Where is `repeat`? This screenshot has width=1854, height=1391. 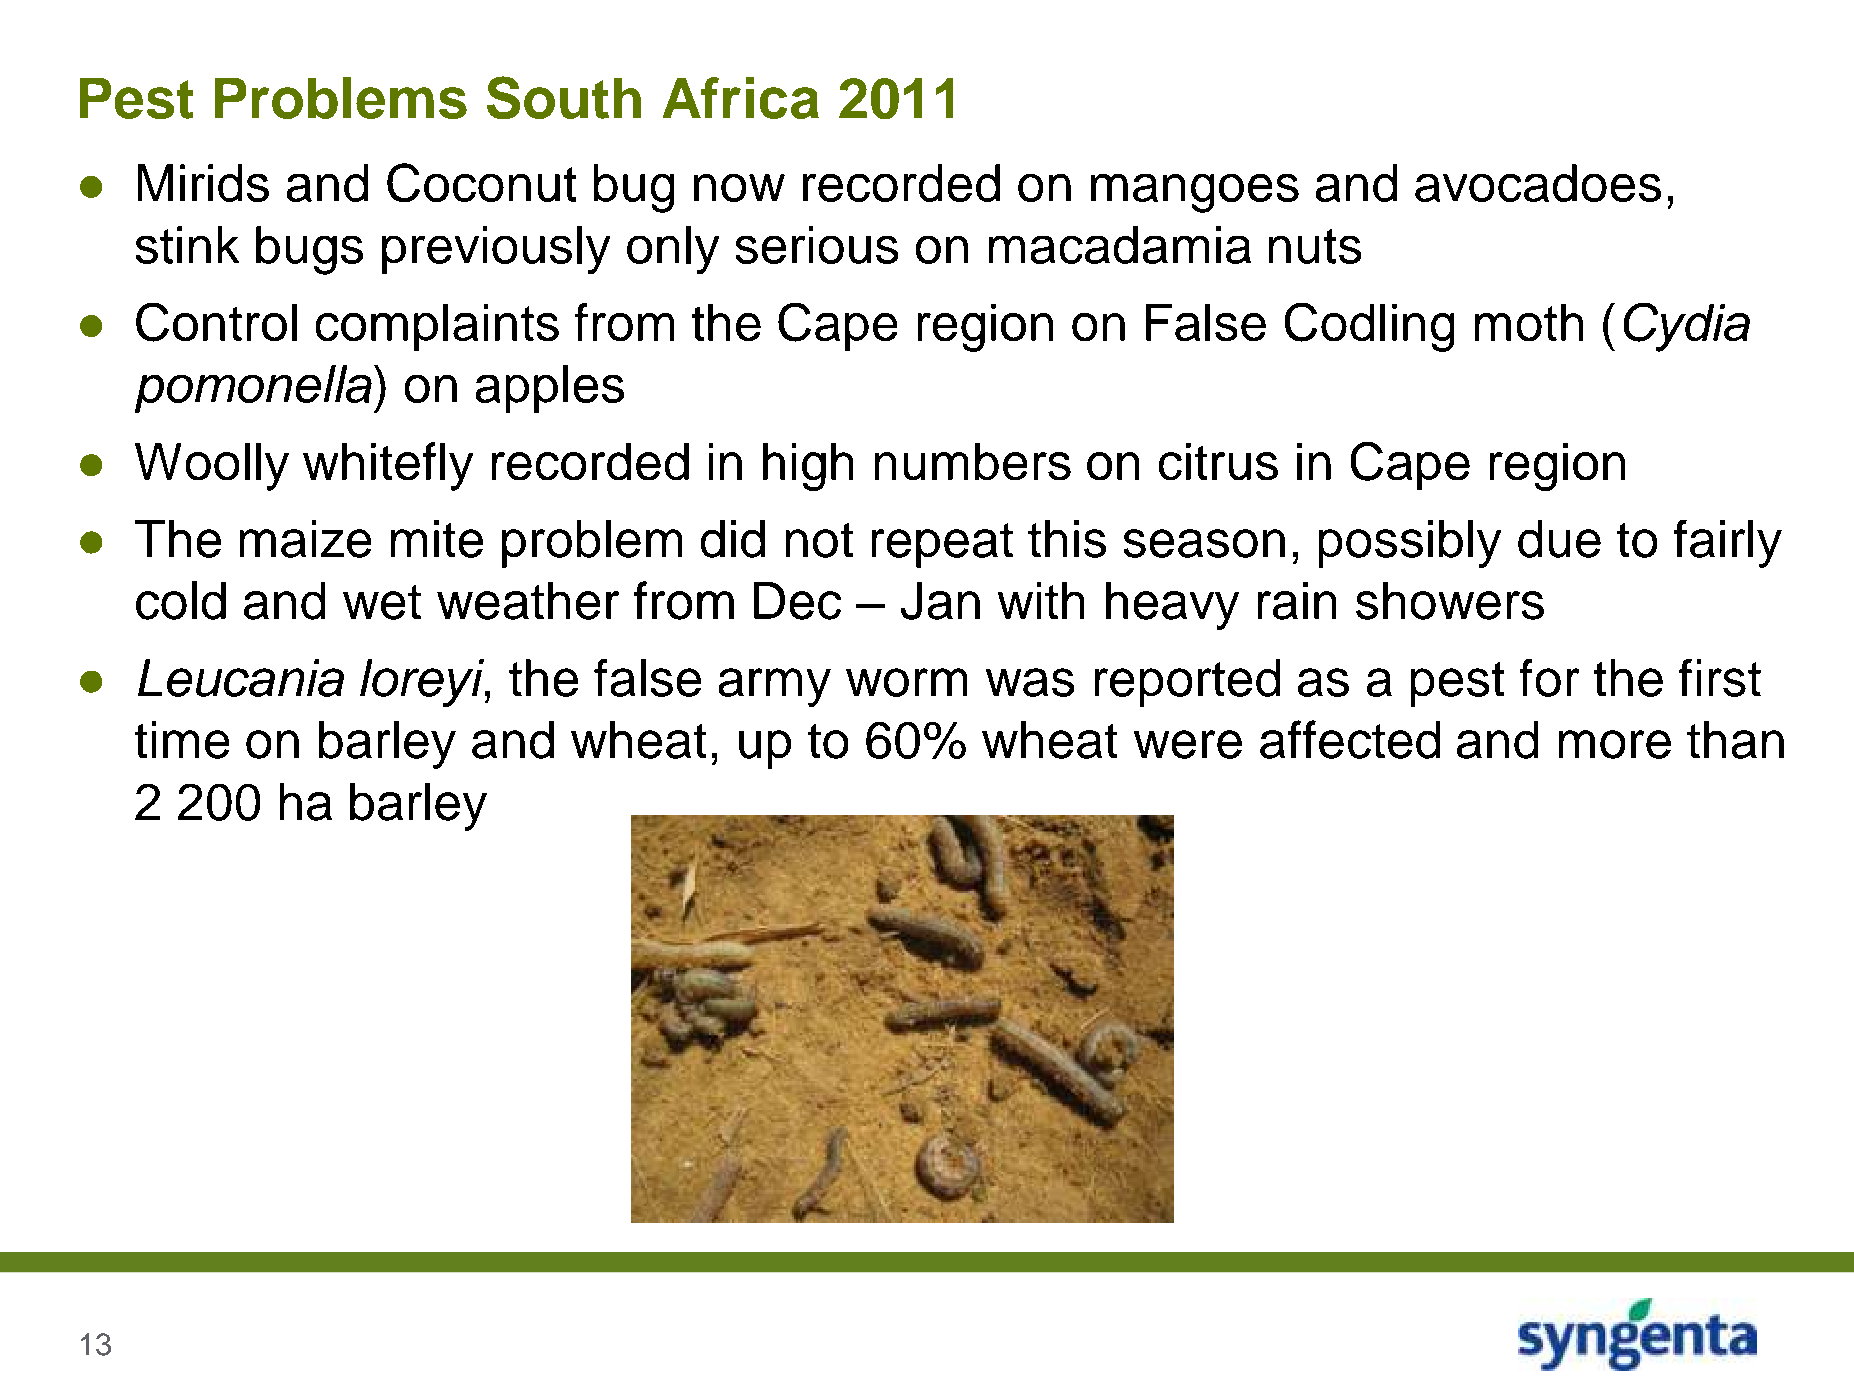 repeat is located at coordinates (942, 545).
